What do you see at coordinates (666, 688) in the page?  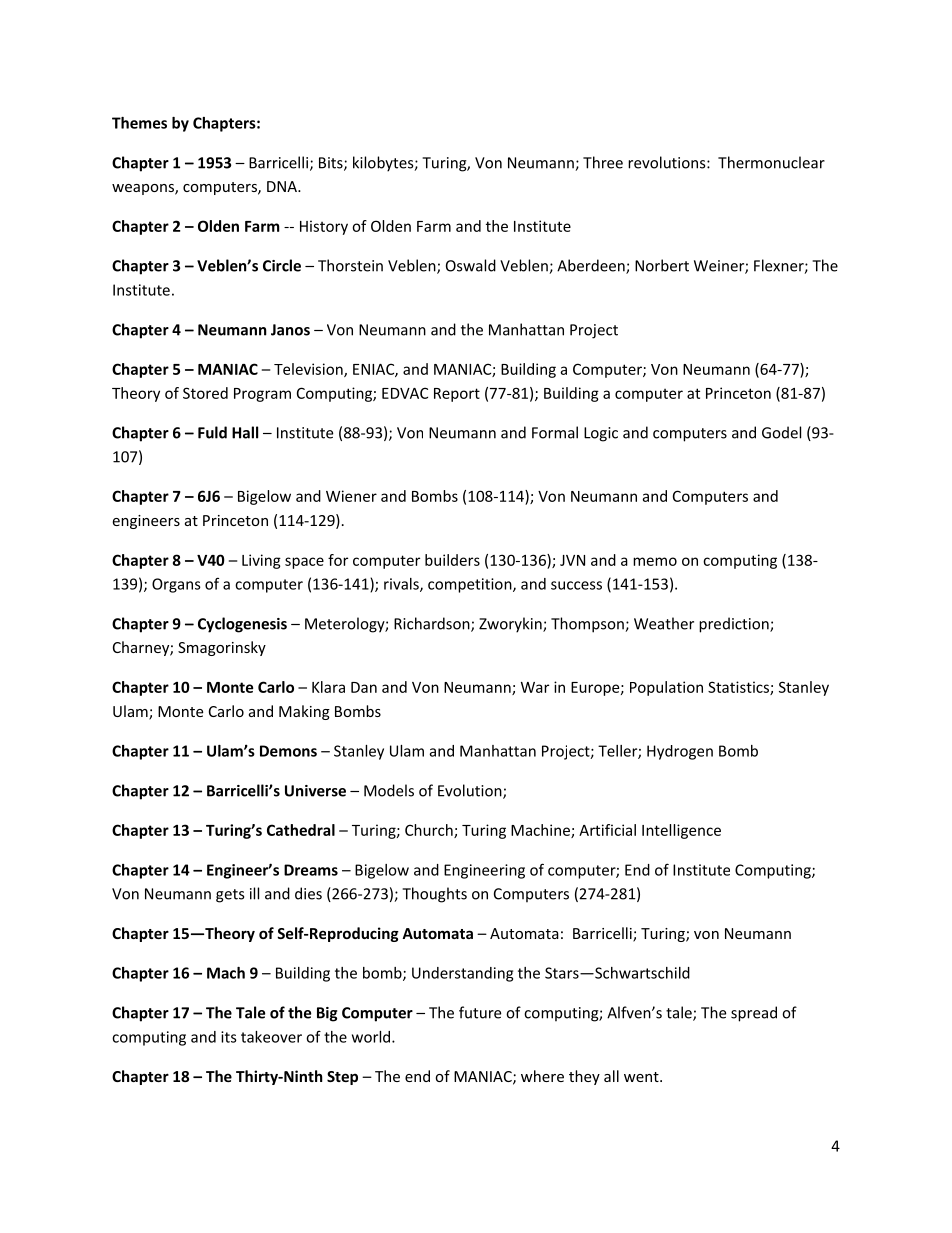 I see `Population` at bounding box center [666, 688].
